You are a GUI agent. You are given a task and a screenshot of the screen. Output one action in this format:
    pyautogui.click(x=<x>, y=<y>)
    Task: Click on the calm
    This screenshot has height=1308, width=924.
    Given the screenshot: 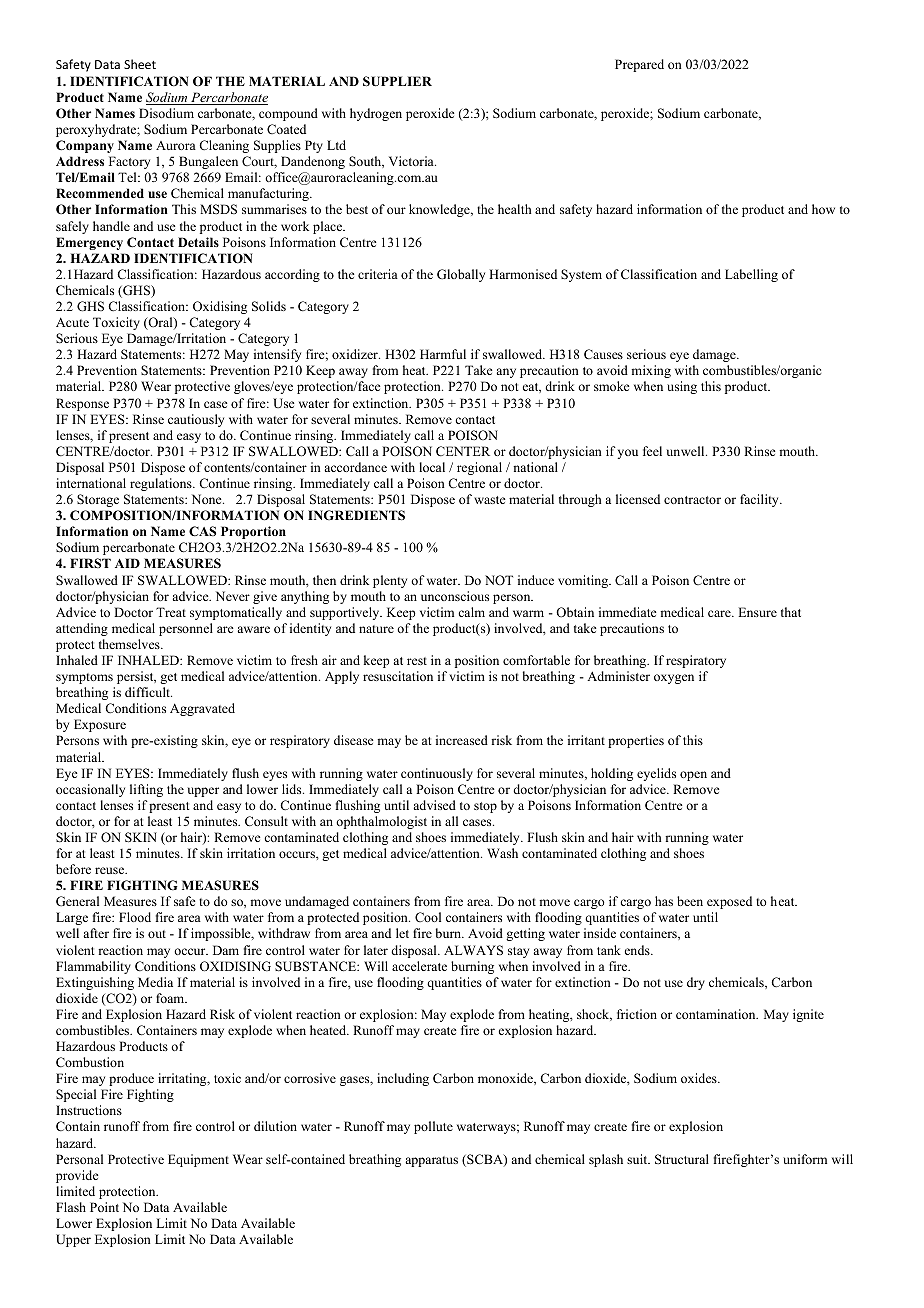 What is the action you would take?
    pyautogui.click(x=471, y=612)
